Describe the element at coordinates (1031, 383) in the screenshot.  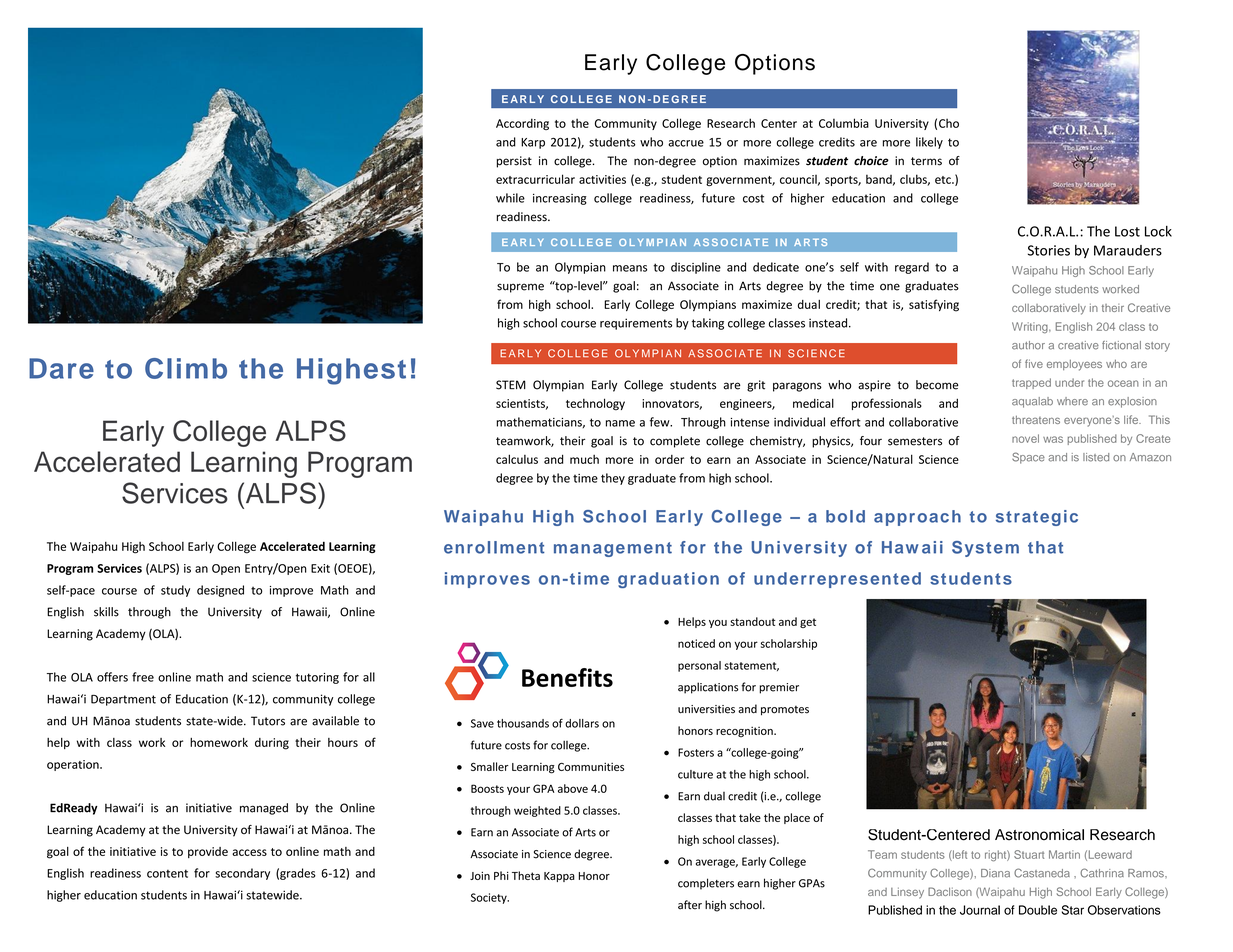
I see `trapped` at that location.
